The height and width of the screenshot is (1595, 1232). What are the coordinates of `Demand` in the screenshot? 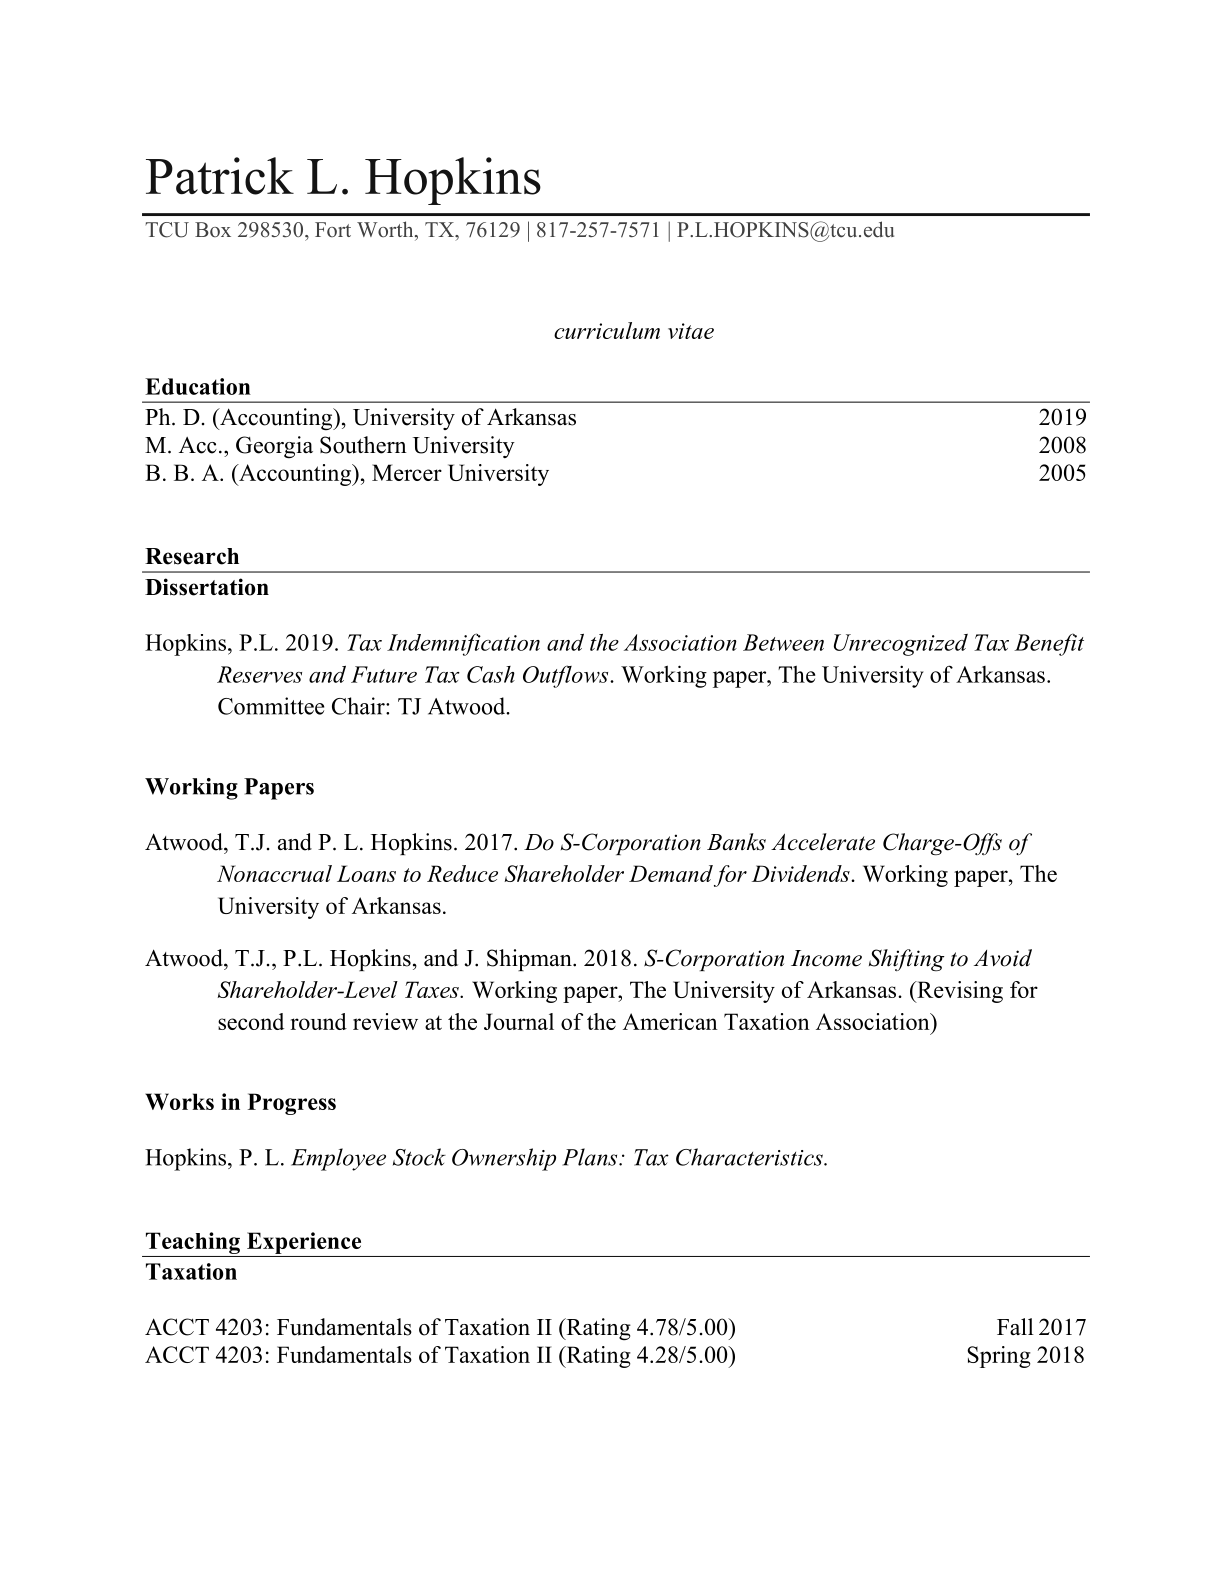 It's located at (671, 873).
